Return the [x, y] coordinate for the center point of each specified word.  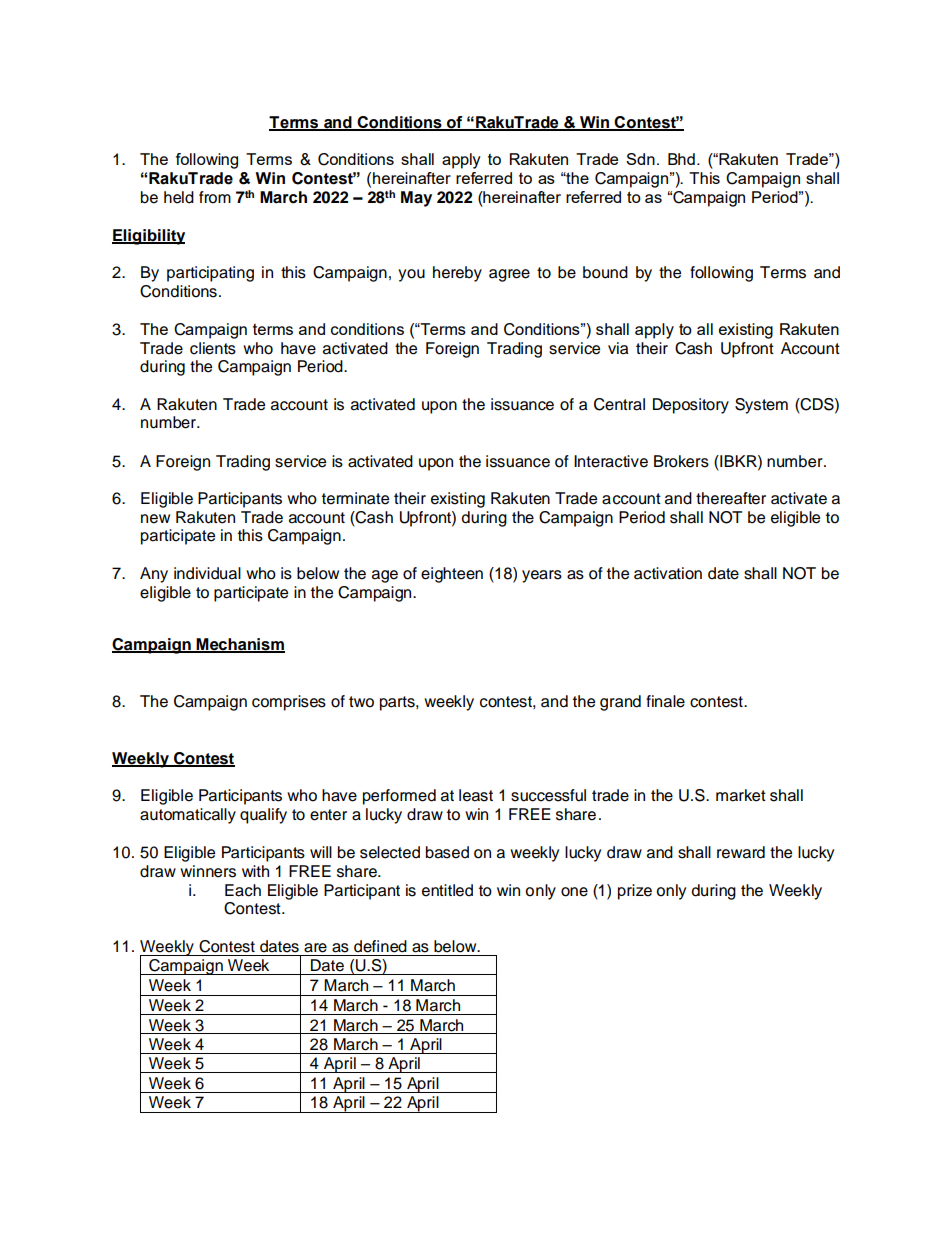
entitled [447, 890]
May [416, 199]
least [476, 795]
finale [665, 701]
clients [213, 348]
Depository [691, 406]
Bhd [681, 159]
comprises [289, 703]
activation [668, 573]
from [215, 197]
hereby [457, 274]
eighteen [452, 575]
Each [243, 890]
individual [207, 573]
